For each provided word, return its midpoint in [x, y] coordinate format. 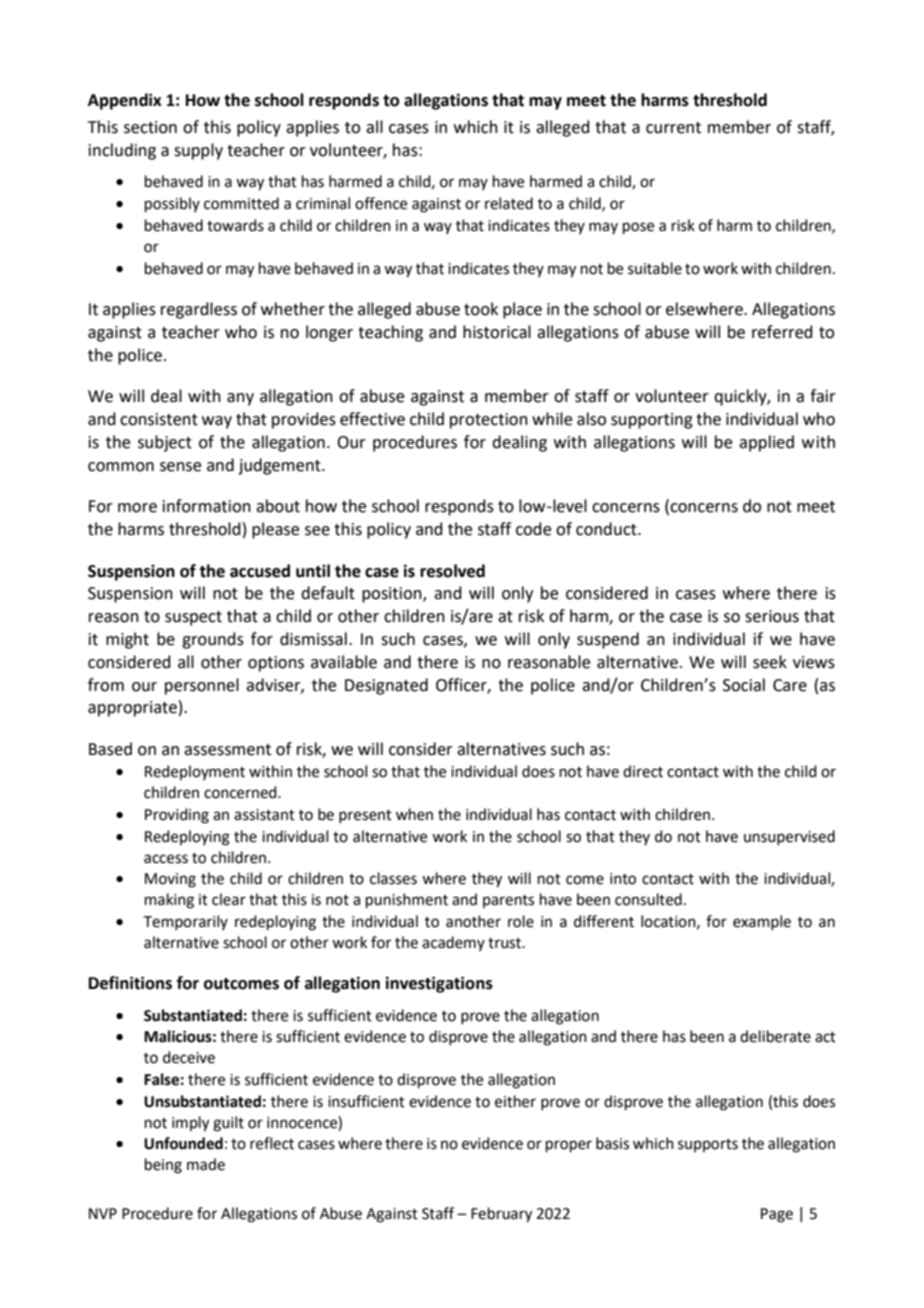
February [501, 1215]
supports [708, 1145]
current [673, 128]
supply [198, 151]
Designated [386, 686]
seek [770, 662]
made [206, 1164]
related [509, 203]
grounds [213, 640]
